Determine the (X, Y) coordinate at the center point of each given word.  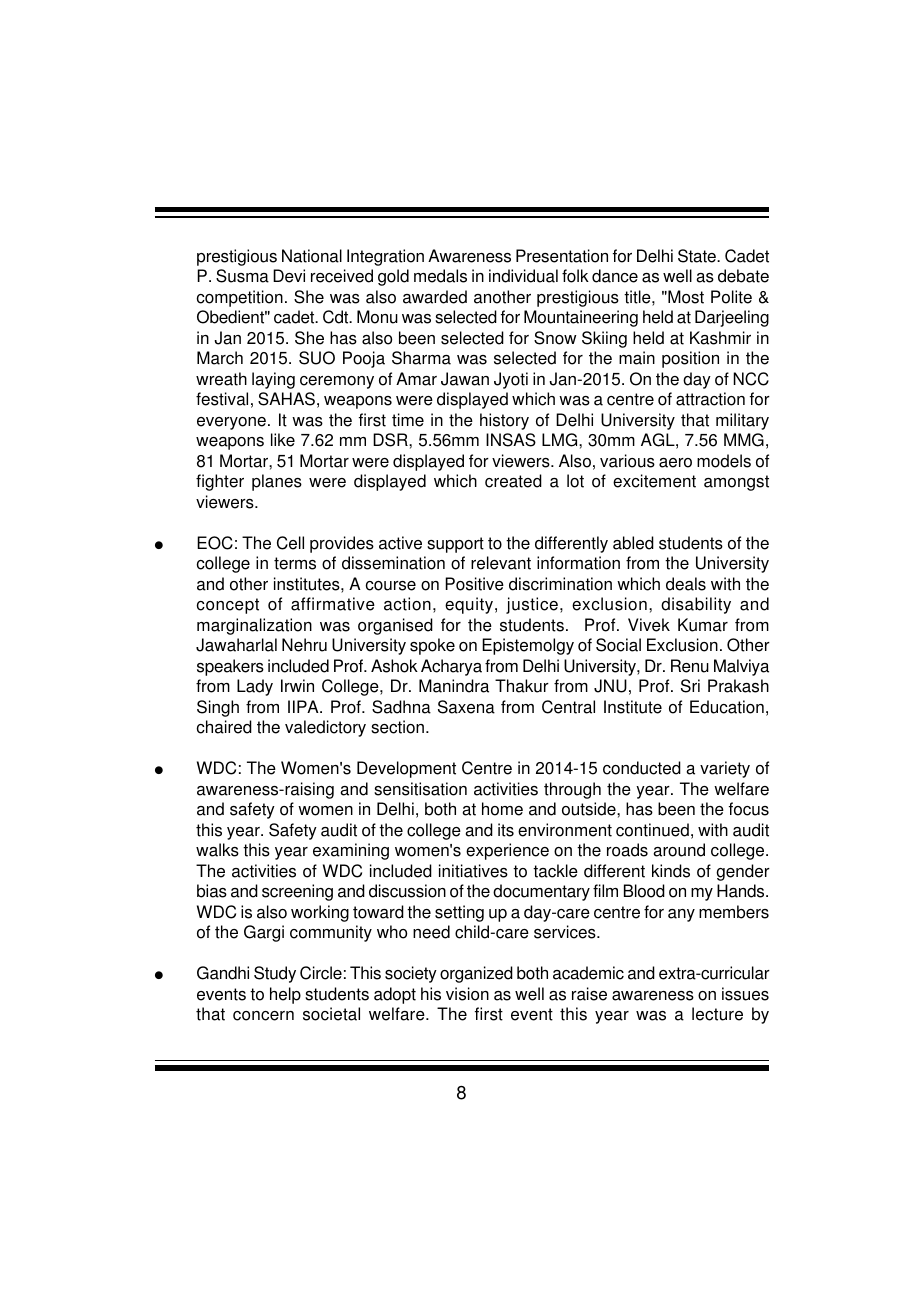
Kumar (703, 625)
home (502, 809)
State (698, 256)
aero (675, 463)
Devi (289, 276)
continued (652, 830)
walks (217, 850)
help (285, 995)
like (283, 440)
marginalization (254, 626)
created (513, 481)
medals (440, 276)
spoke (432, 646)
